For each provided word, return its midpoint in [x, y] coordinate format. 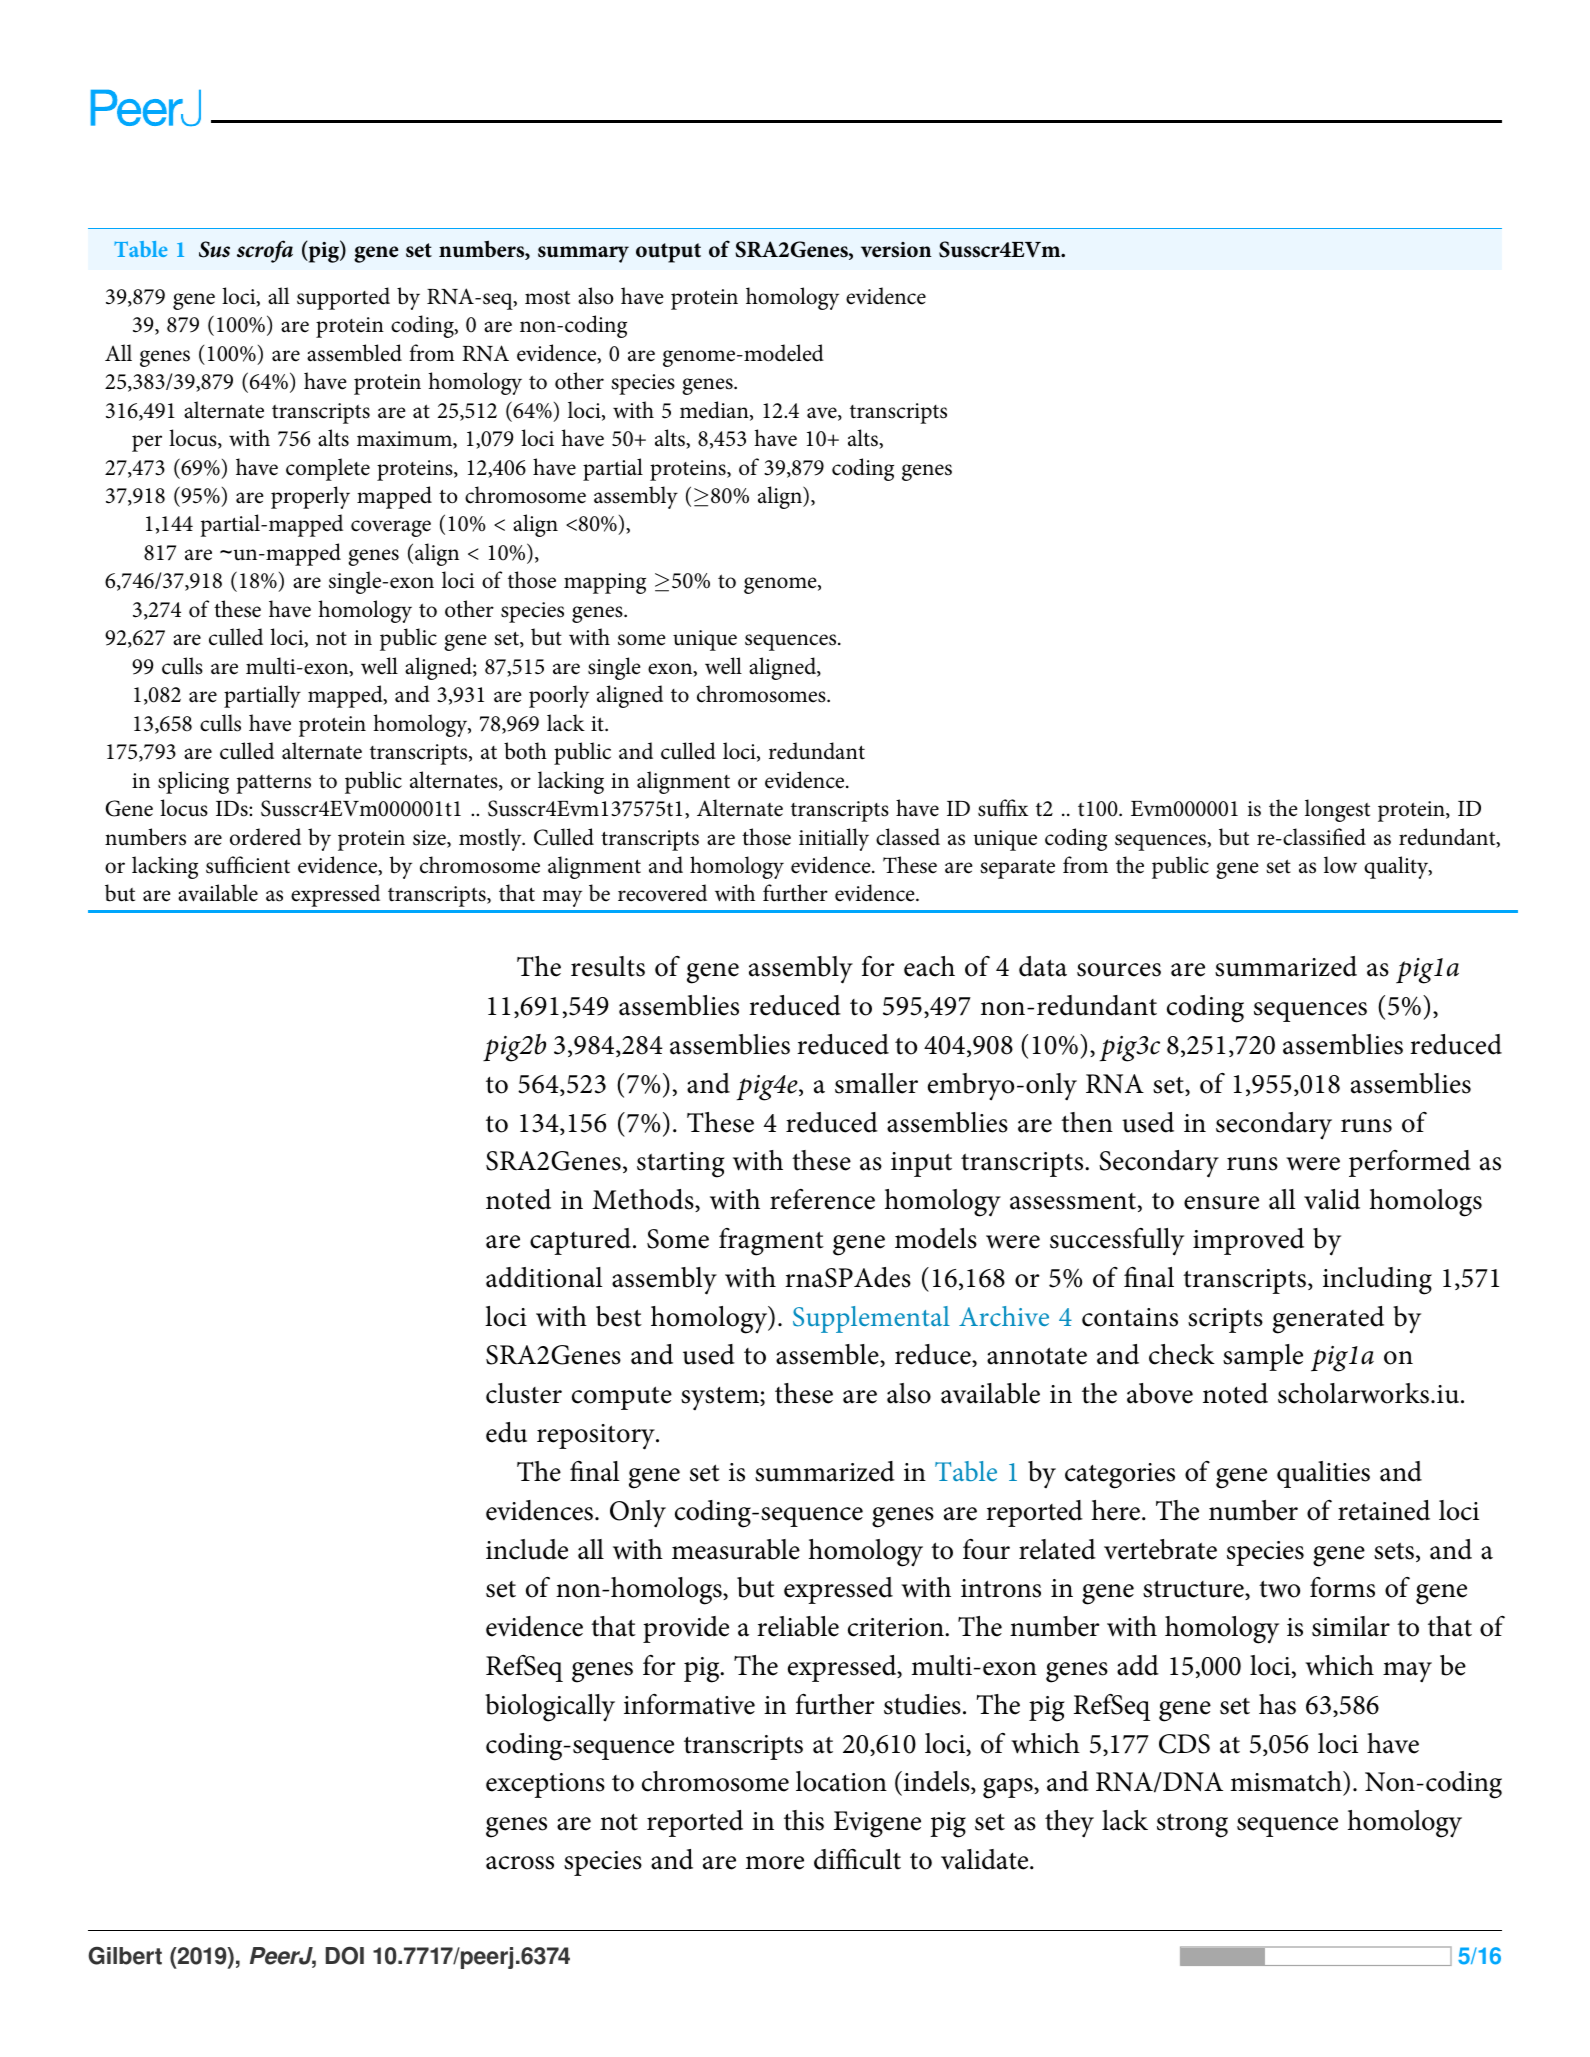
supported [343, 298]
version [896, 250]
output [668, 253]
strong [1192, 1825]
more [775, 1863]
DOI [345, 1956]
